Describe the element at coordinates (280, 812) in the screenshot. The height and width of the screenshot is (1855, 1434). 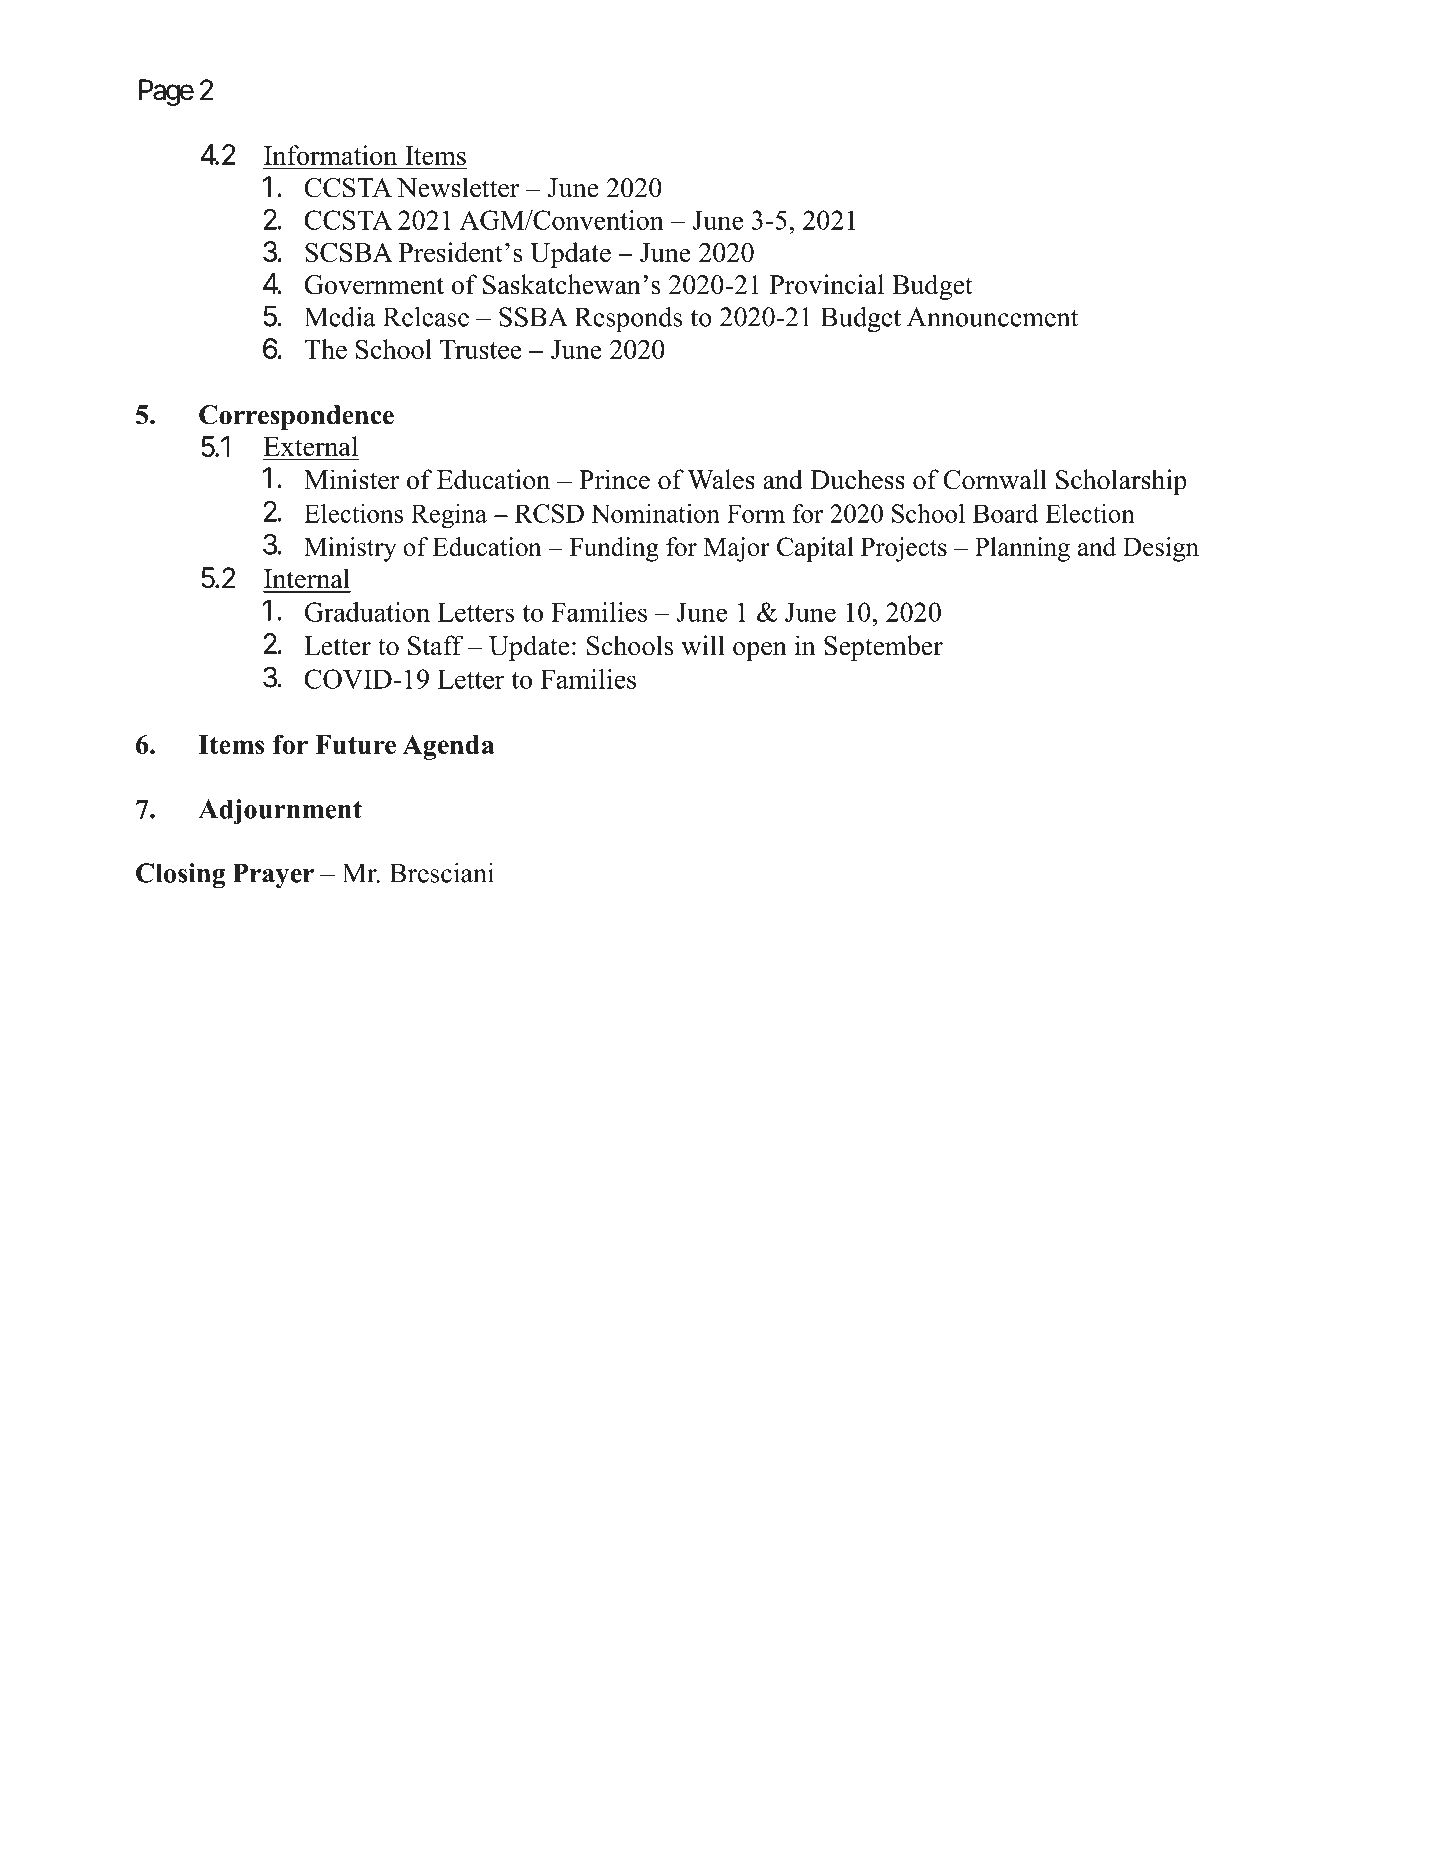
I see `Adjournment` at that location.
